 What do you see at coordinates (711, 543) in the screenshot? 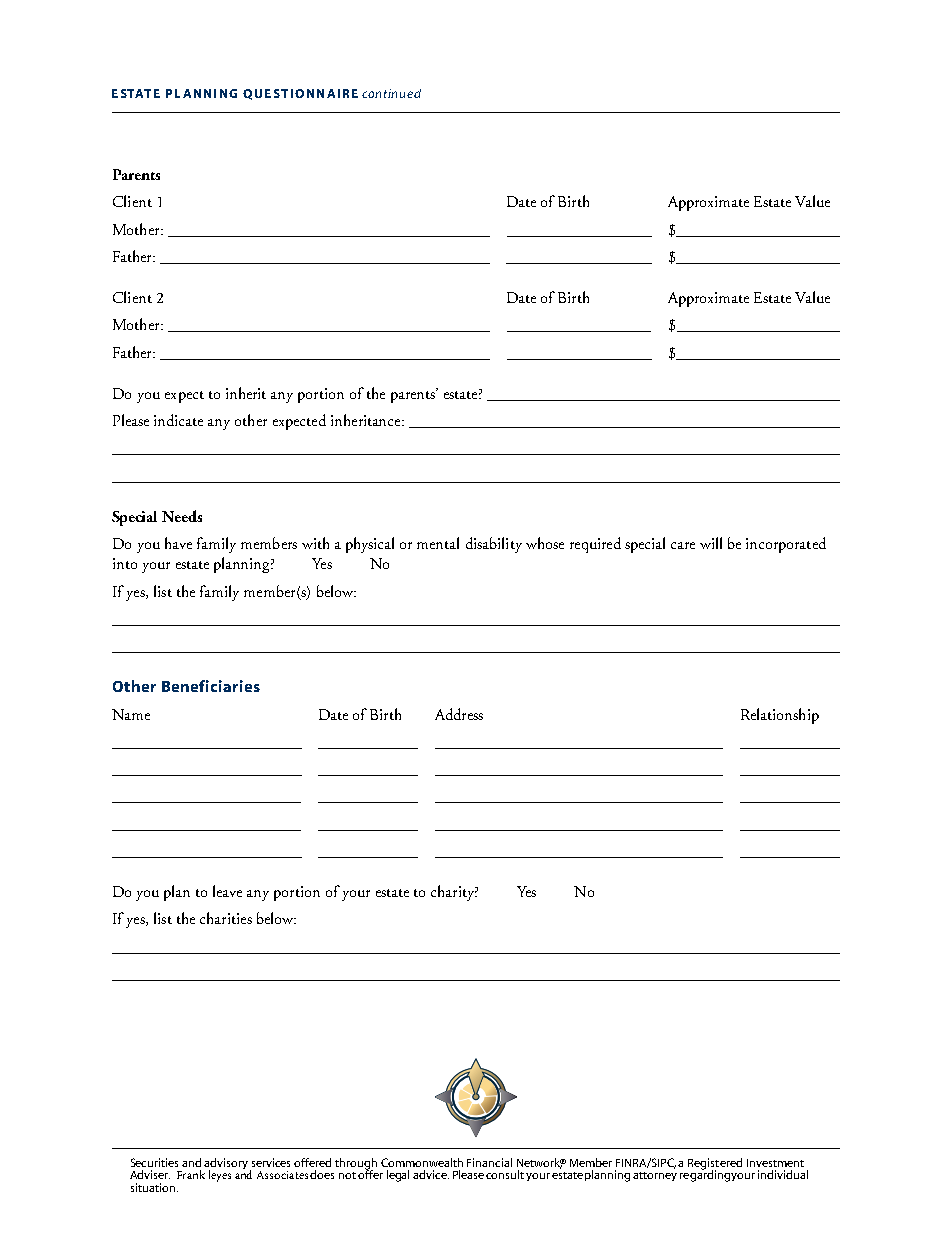
I see `will` at bounding box center [711, 543].
